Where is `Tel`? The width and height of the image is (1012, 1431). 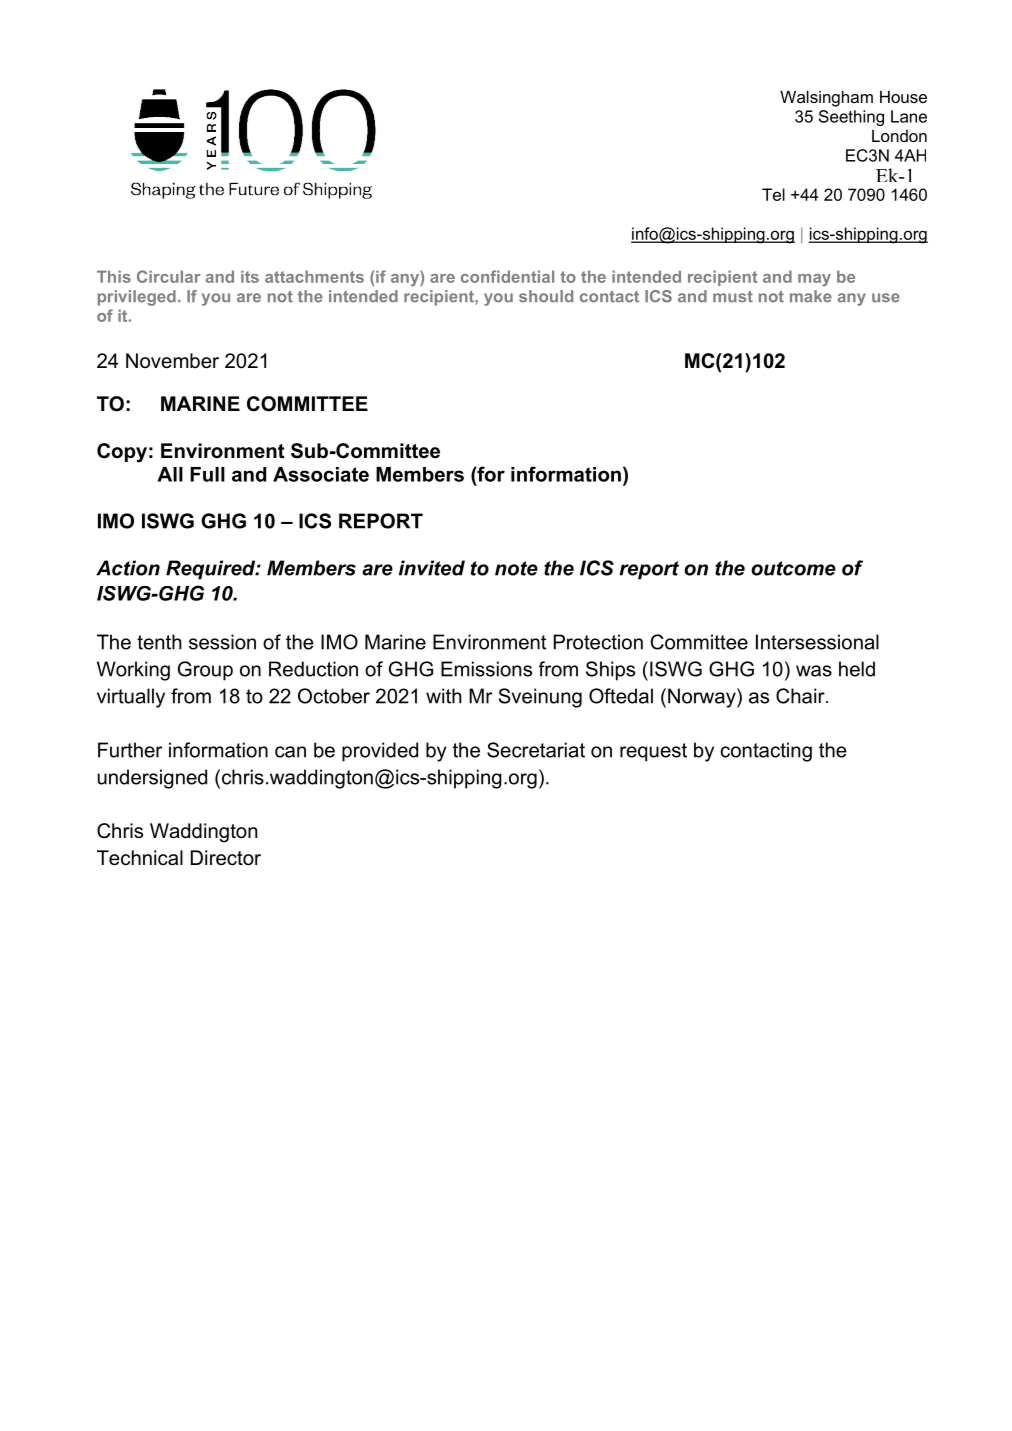 Tel is located at coordinates (773, 194).
